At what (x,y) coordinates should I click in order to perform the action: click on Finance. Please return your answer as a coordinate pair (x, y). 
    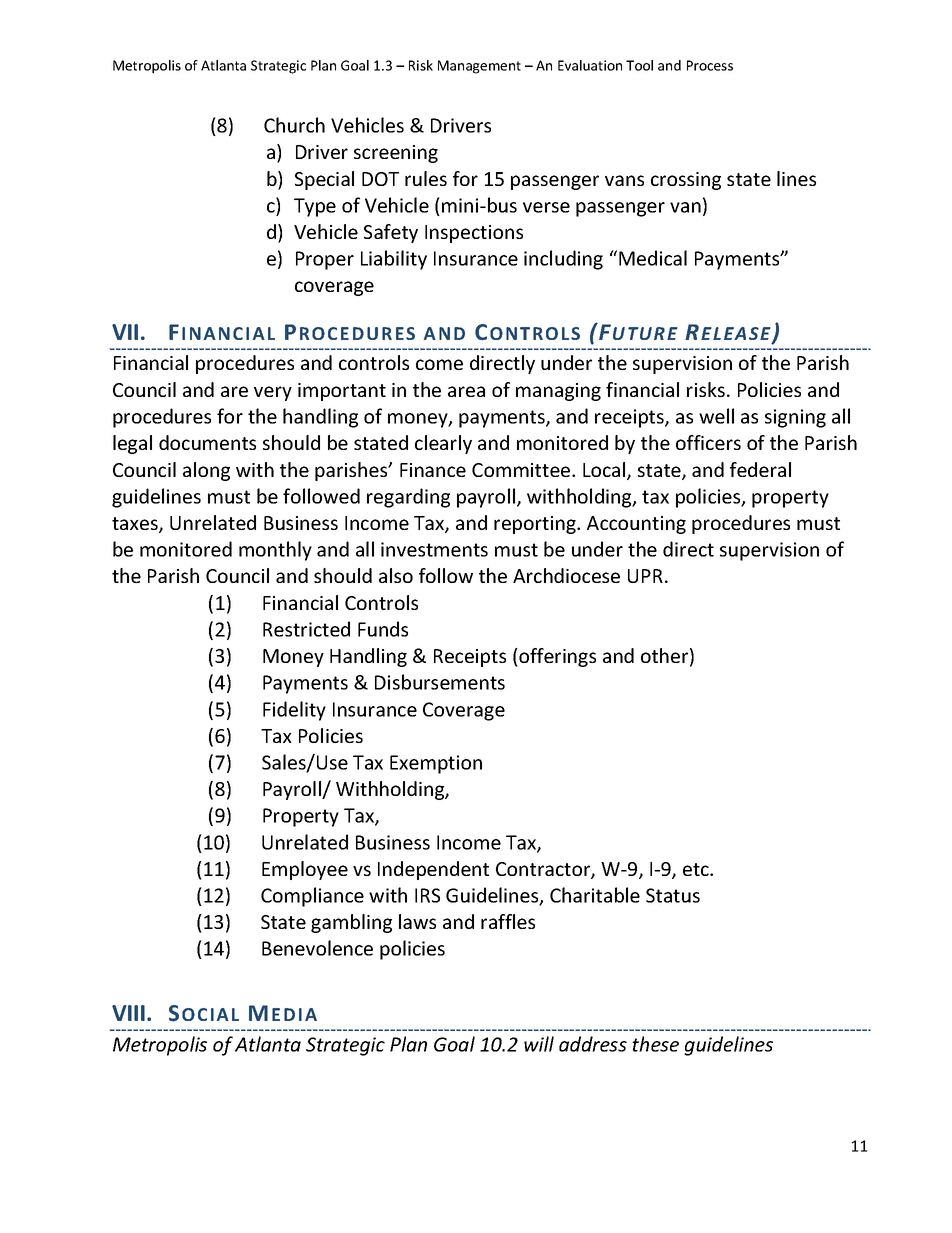
    Looking at the image, I should click on (433, 470).
